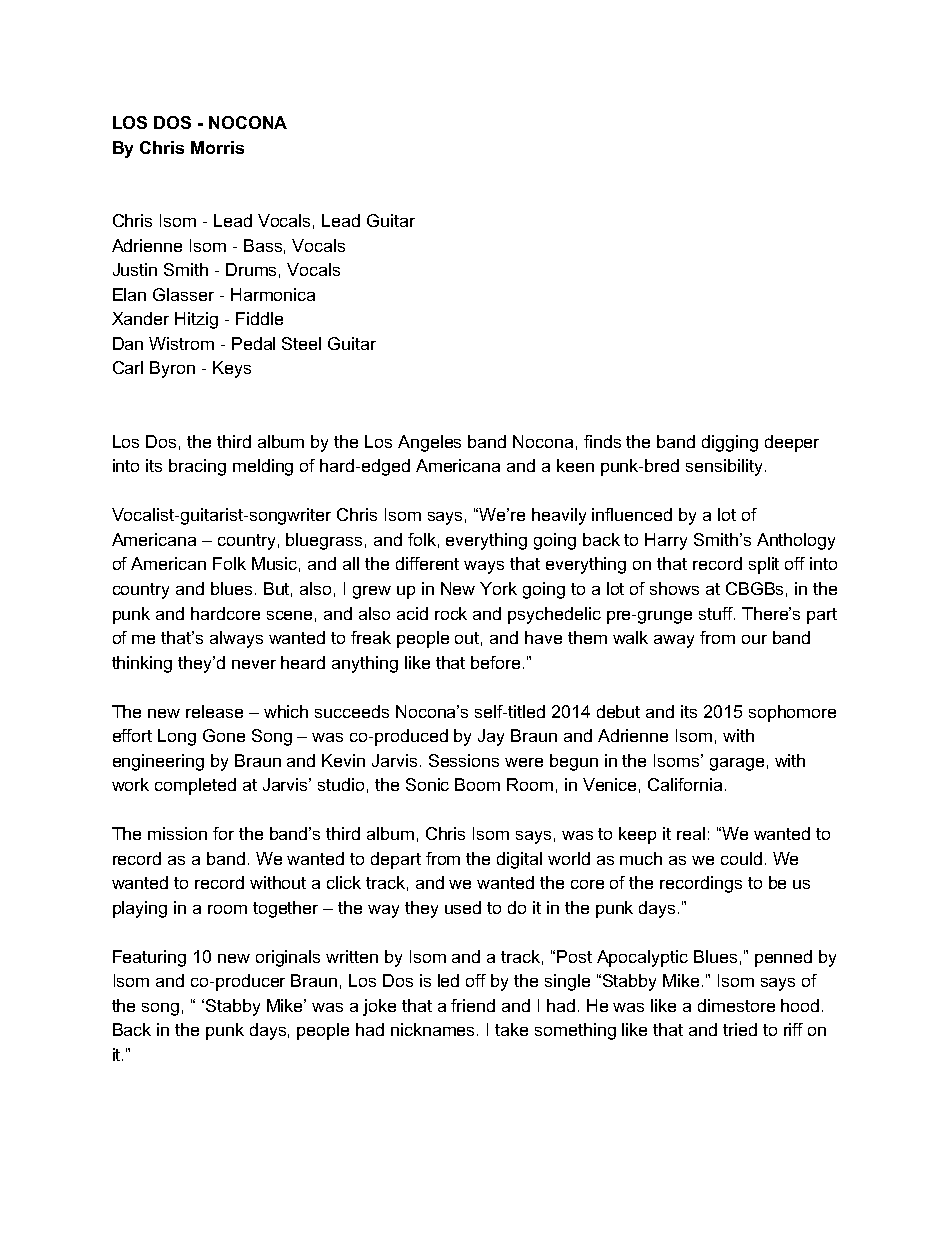 Image resolution: width=952 pixels, height=1233 pixels. What do you see at coordinates (730, 443) in the image?
I see `digging` at bounding box center [730, 443].
